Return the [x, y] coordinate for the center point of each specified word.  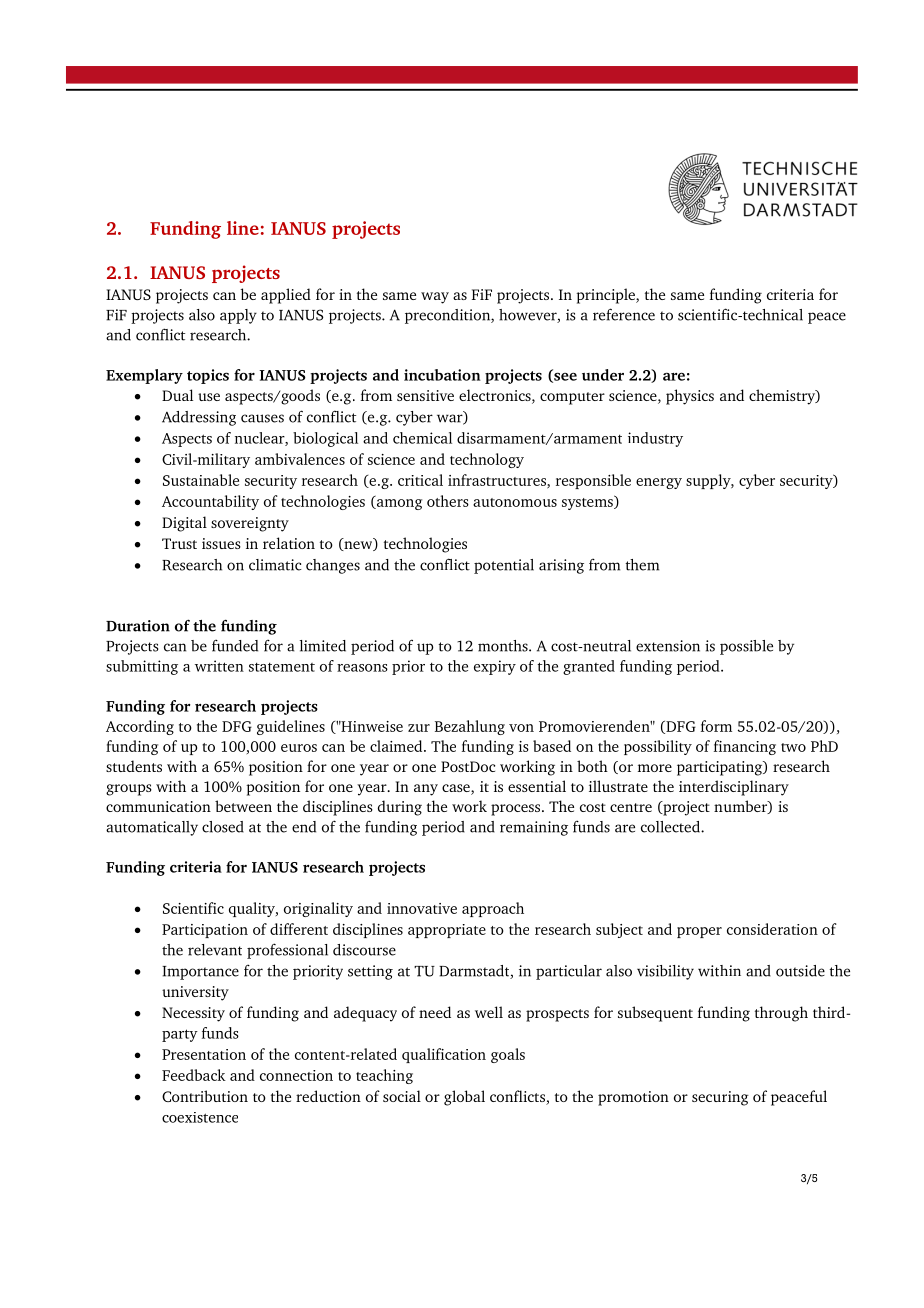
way [435, 298]
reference [624, 314]
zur [419, 728]
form [716, 726]
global [464, 1098]
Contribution [205, 1096]
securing [720, 1098]
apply [238, 316]
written [219, 666]
